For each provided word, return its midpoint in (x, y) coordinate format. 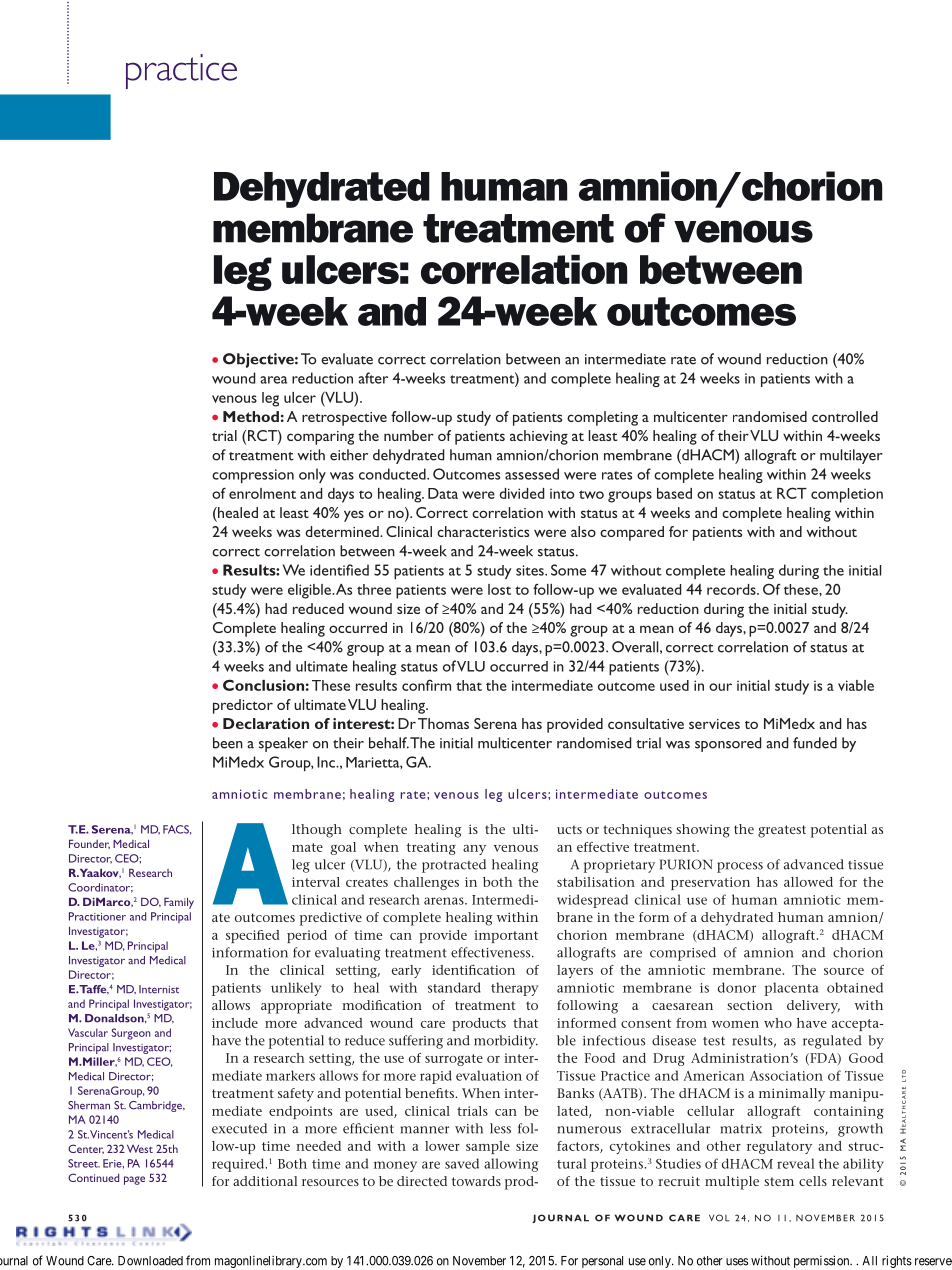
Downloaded (150, 1261)
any (474, 850)
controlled (845, 416)
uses (737, 1262)
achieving (539, 437)
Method (251, 416)
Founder (89, 844)
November (479, 1261)
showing (703, 831)
